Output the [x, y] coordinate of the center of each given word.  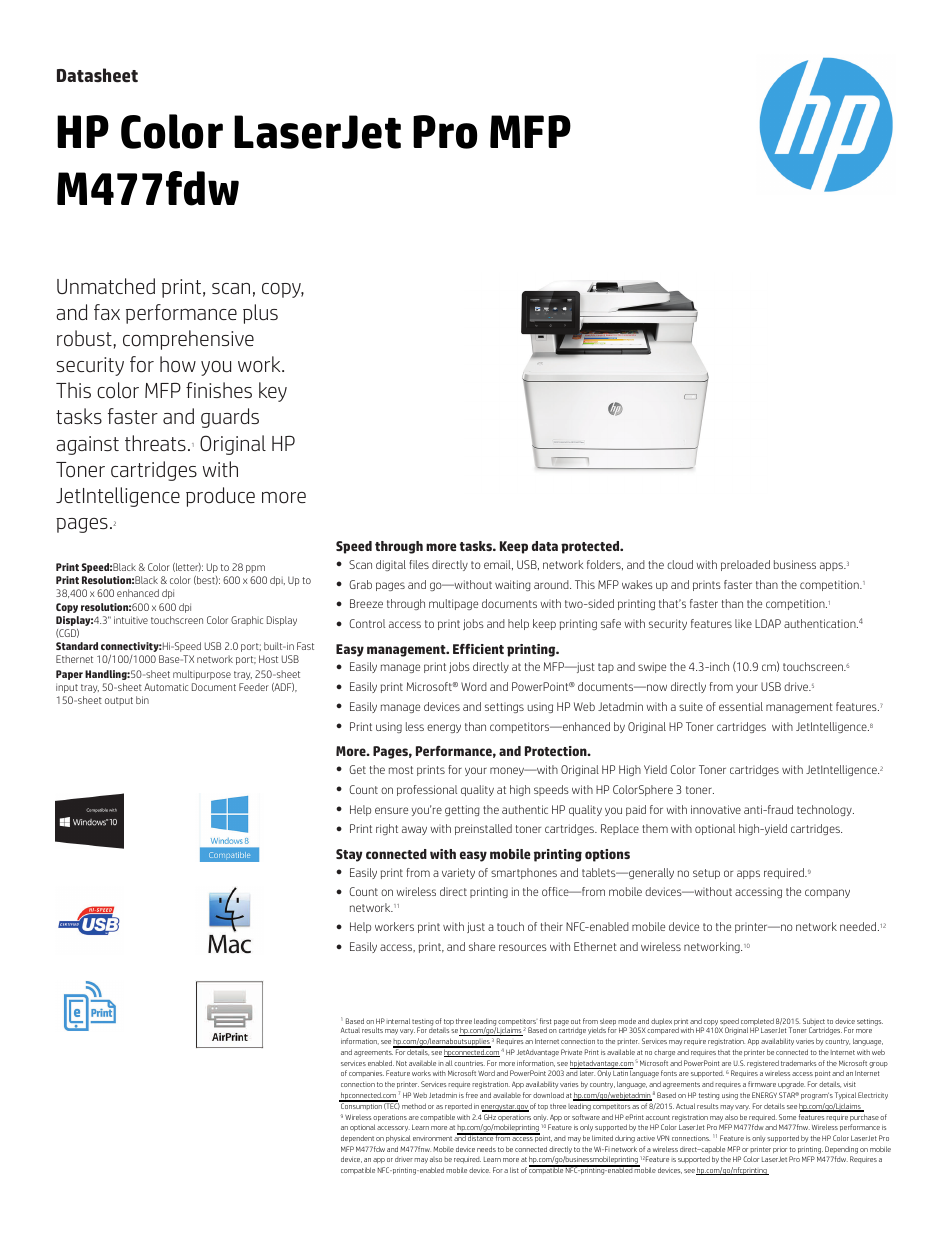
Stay [349, 855]
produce [220, 497]
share [482, 946]
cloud [680, 564]
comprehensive [188, 340]
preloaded [745, 565]
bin [142, 700]
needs [486, 1149]
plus [260, 314]
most [401, 770]
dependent [357, 1138]
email [498, 565]
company [827, 893]
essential [741, 706]
